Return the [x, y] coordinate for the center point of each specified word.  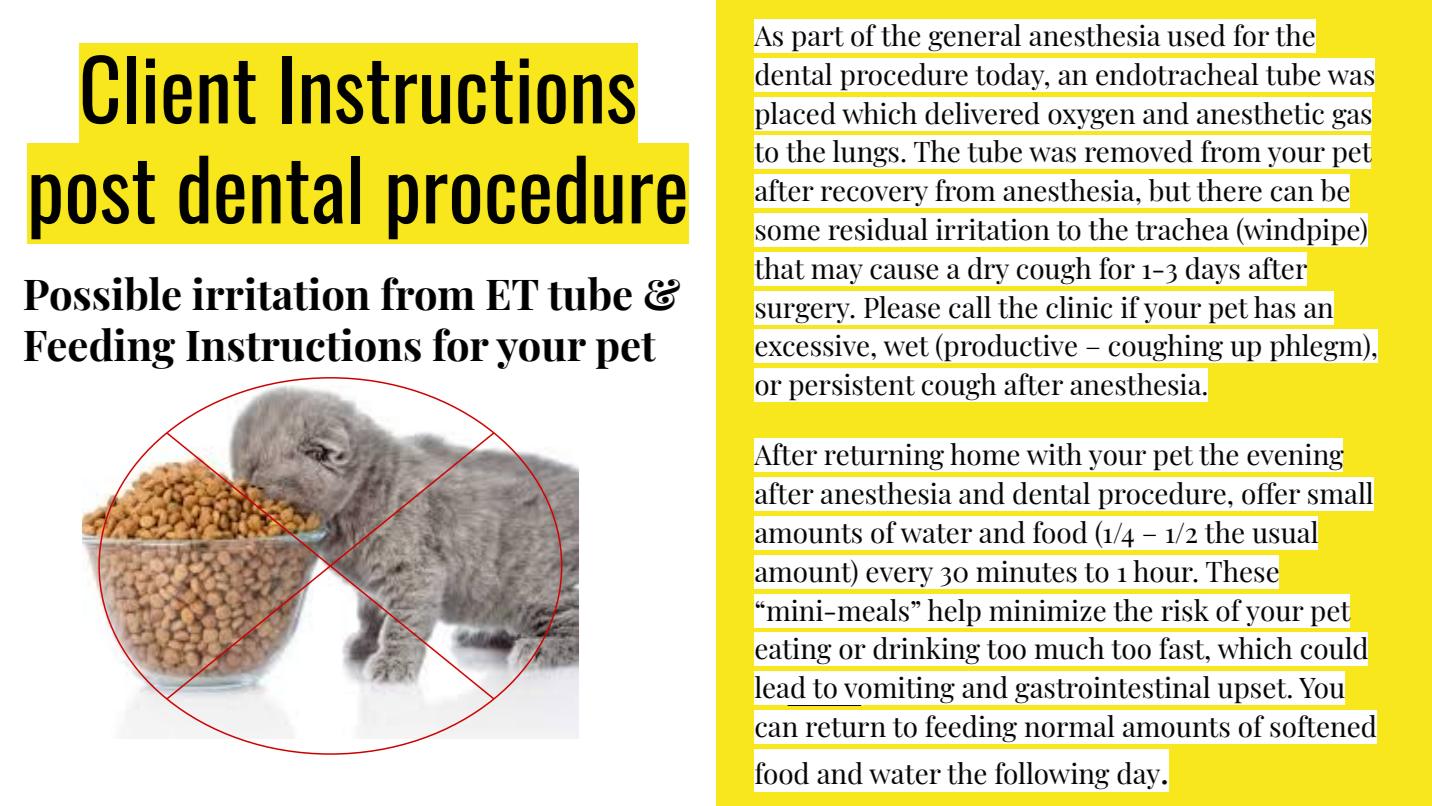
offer [1271, 493]
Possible [102, 294]
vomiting [898, 691]
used [1196, 35]
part [818, 39]
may [837, 274]
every [899, 577]
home [985, 454]
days [1213, 270]
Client [169, 89]
